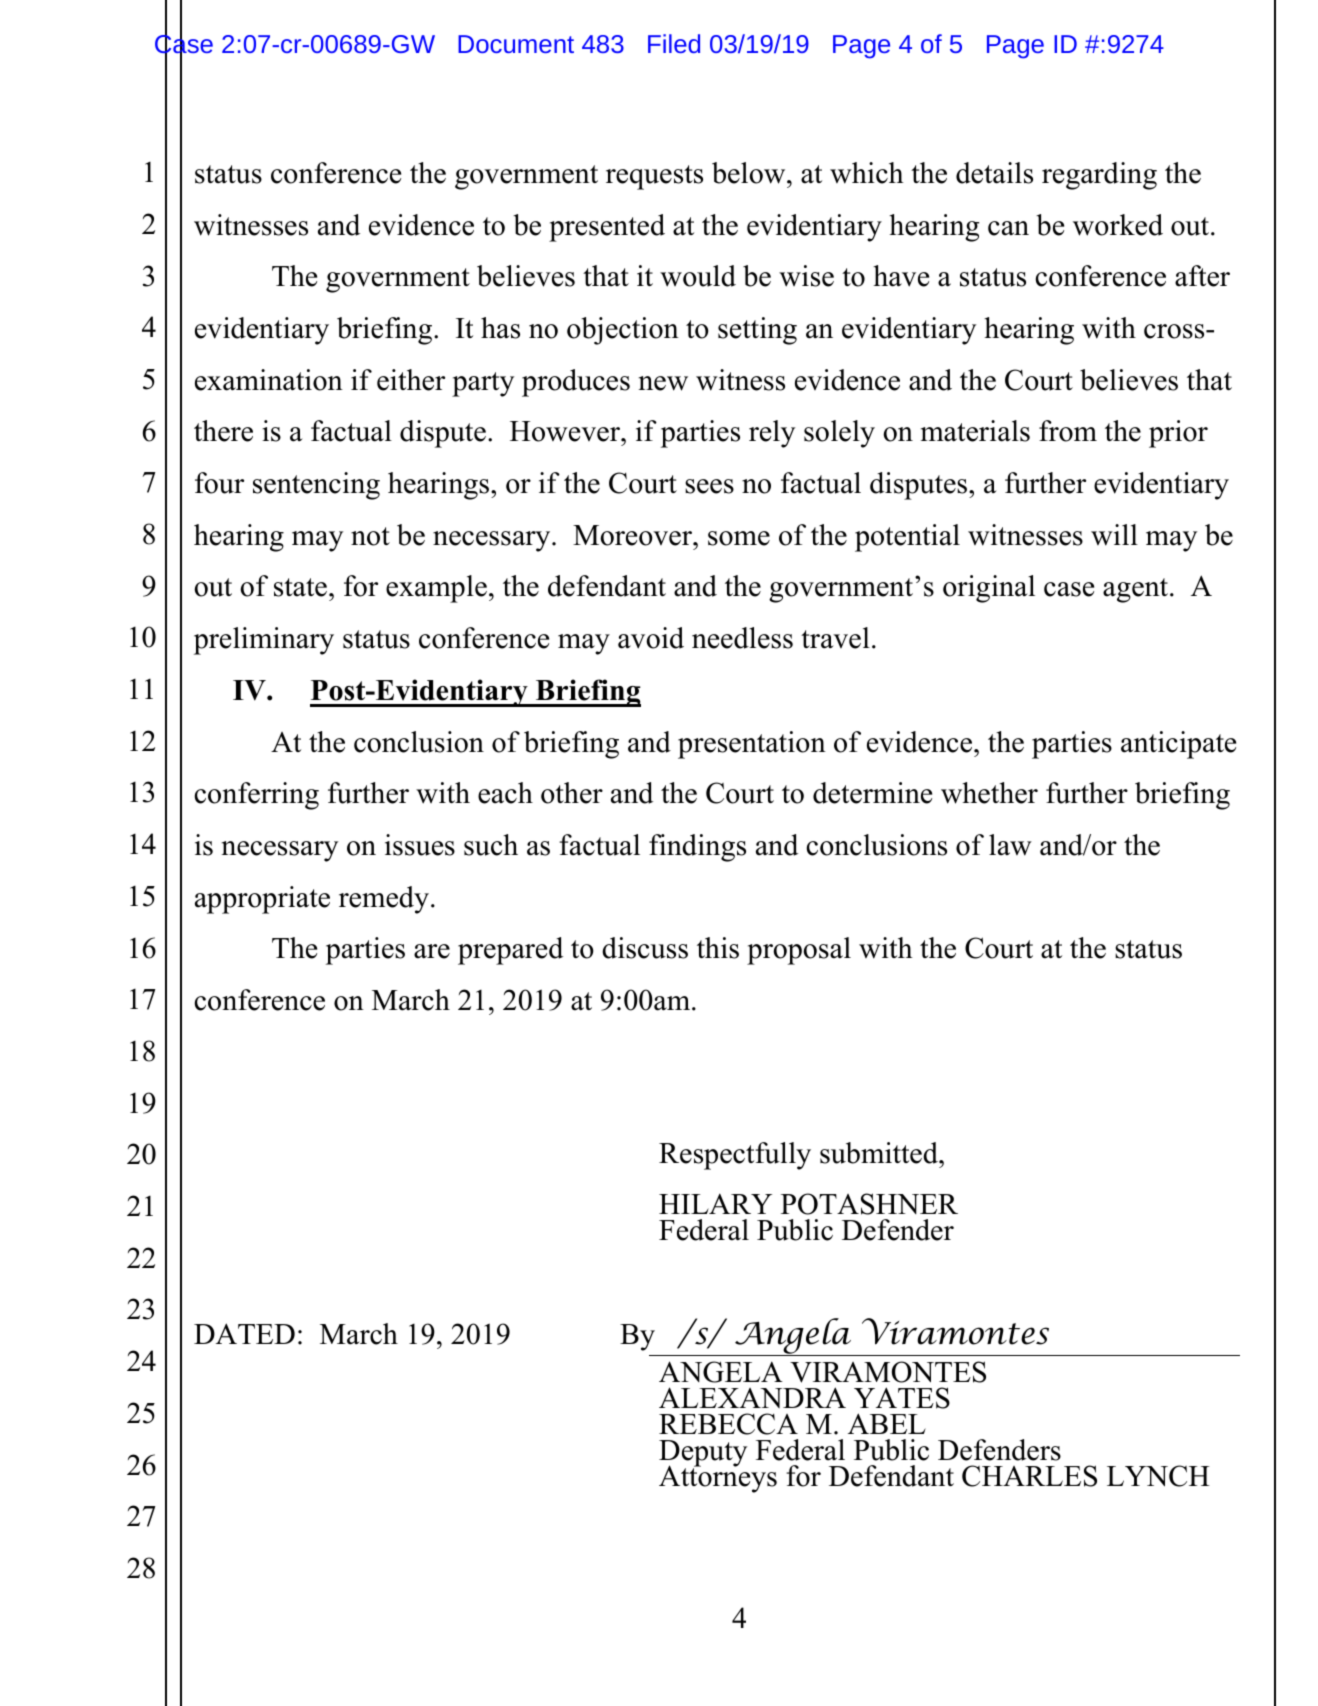 The height and width of the page is (1706, 1318). I want to click on Filed, so click(674, 43).
